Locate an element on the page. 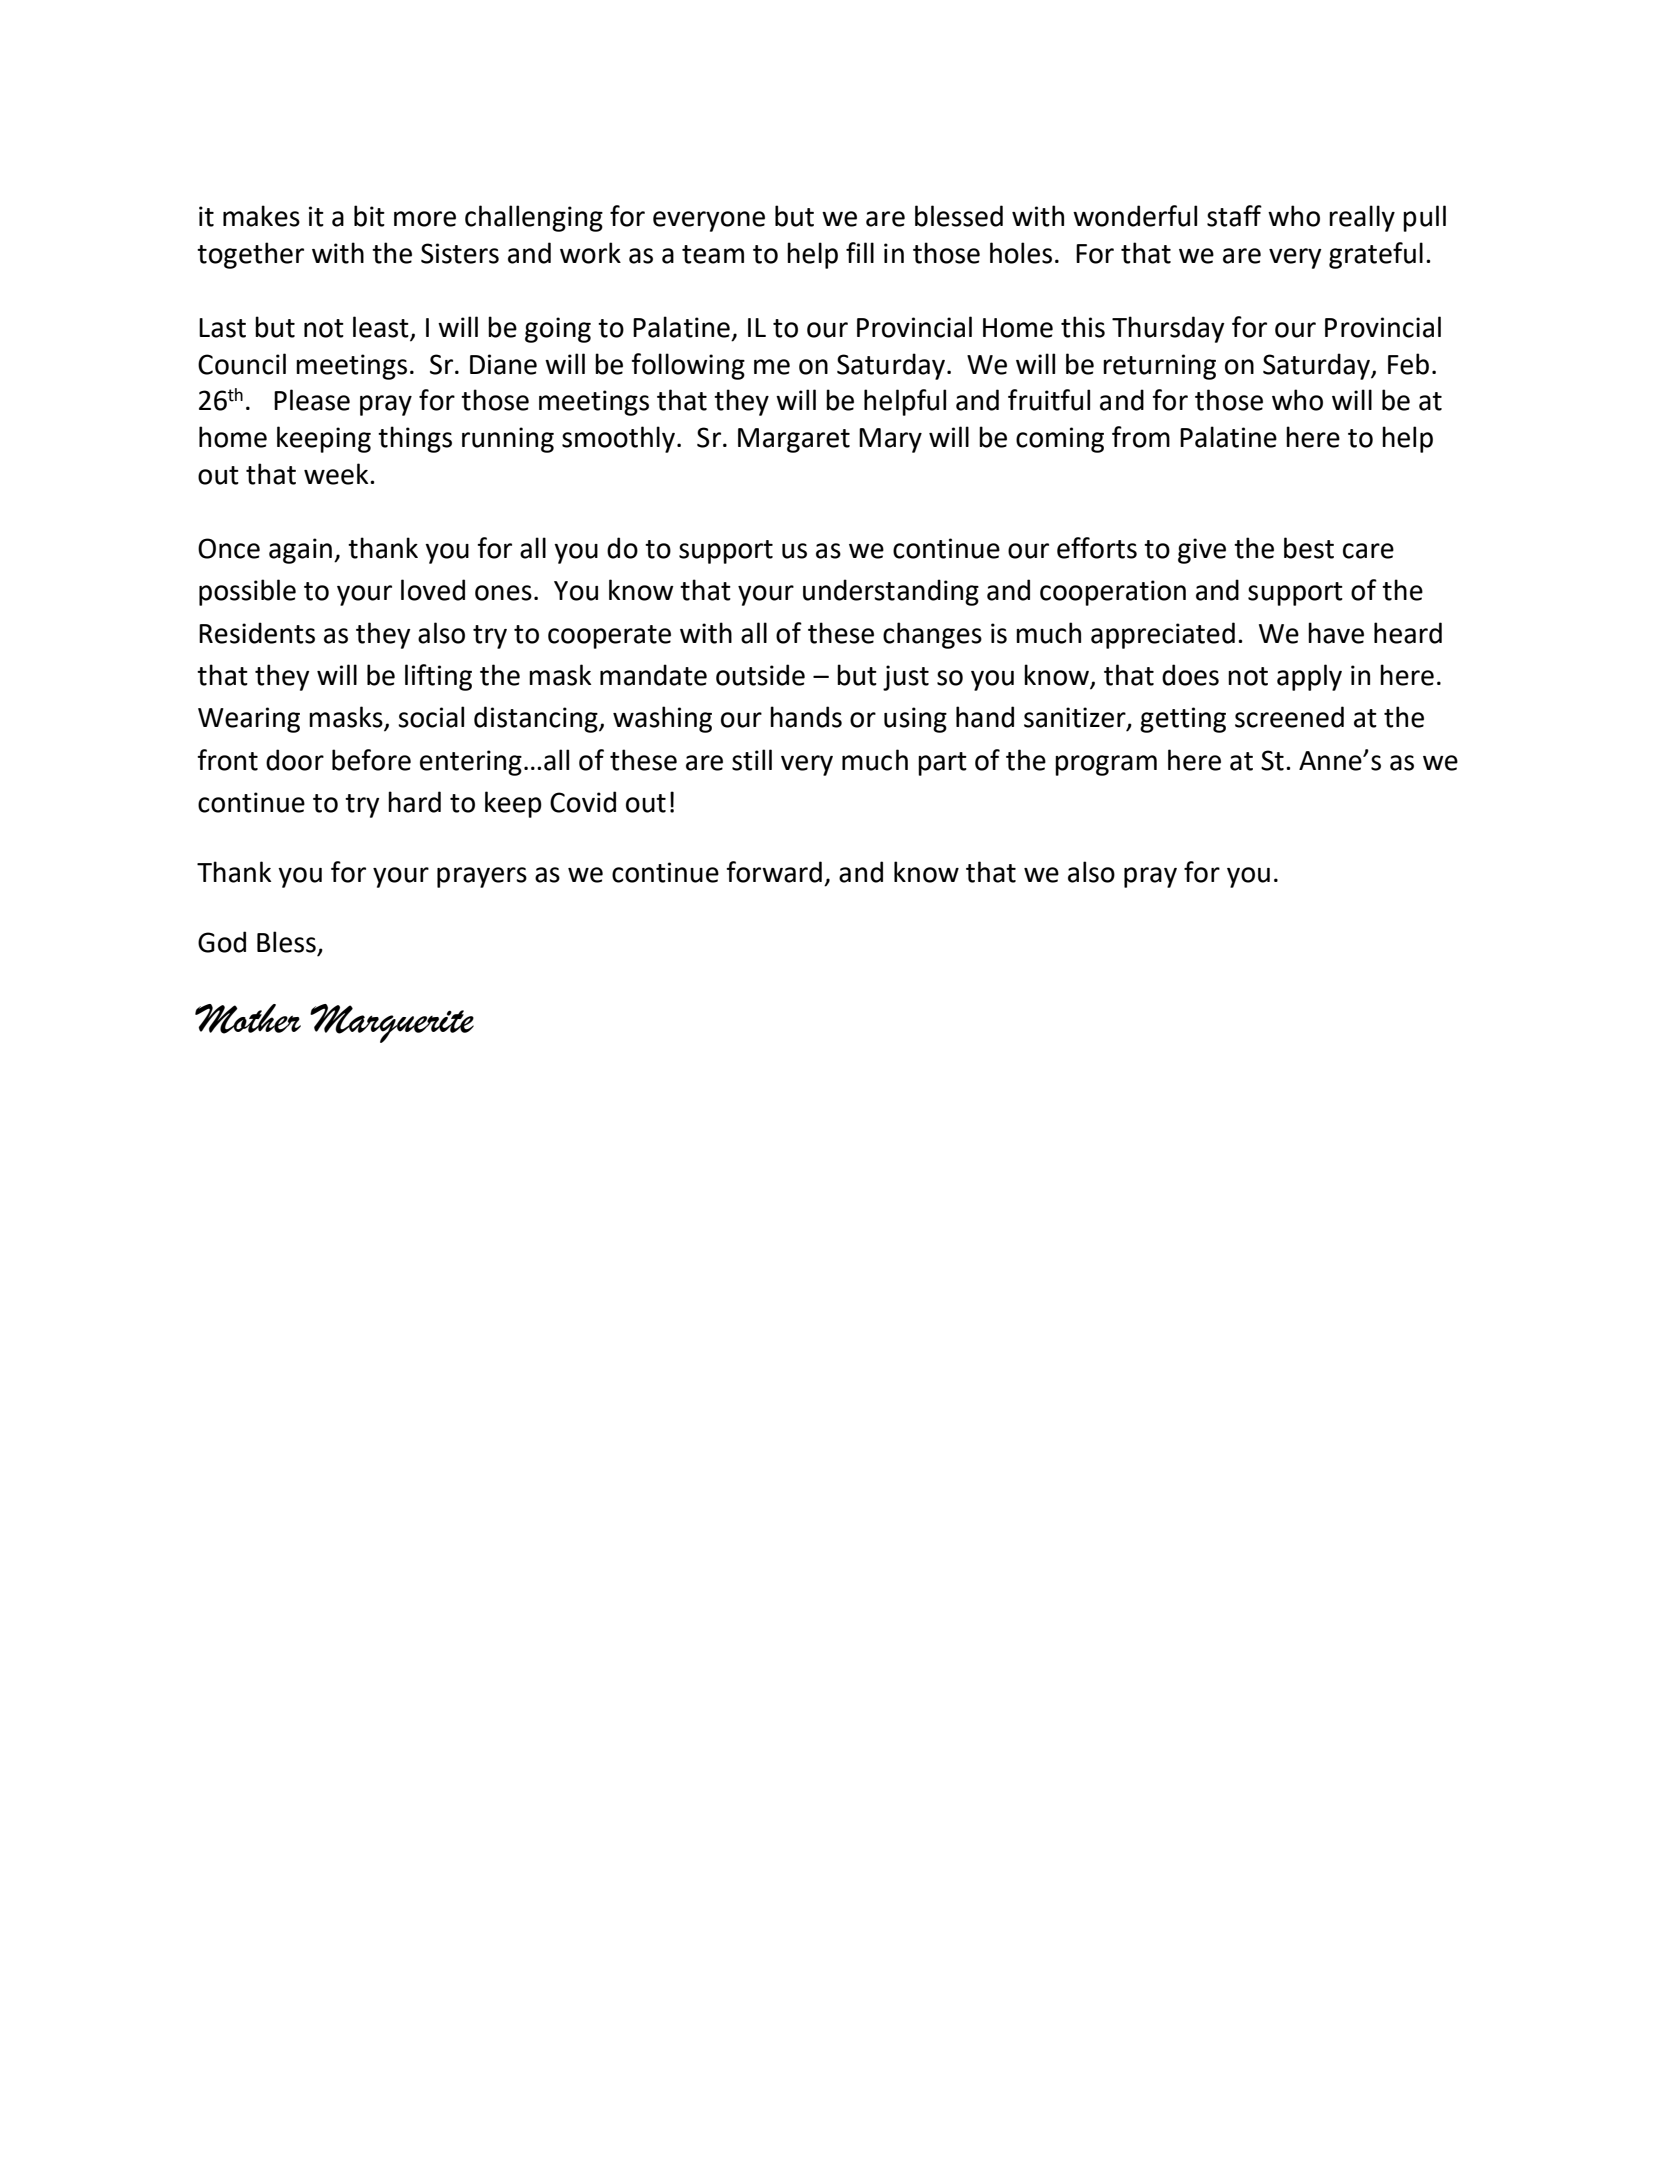 This page has height=2173, width=1679. screened is located at coordinates (1289, 717).
